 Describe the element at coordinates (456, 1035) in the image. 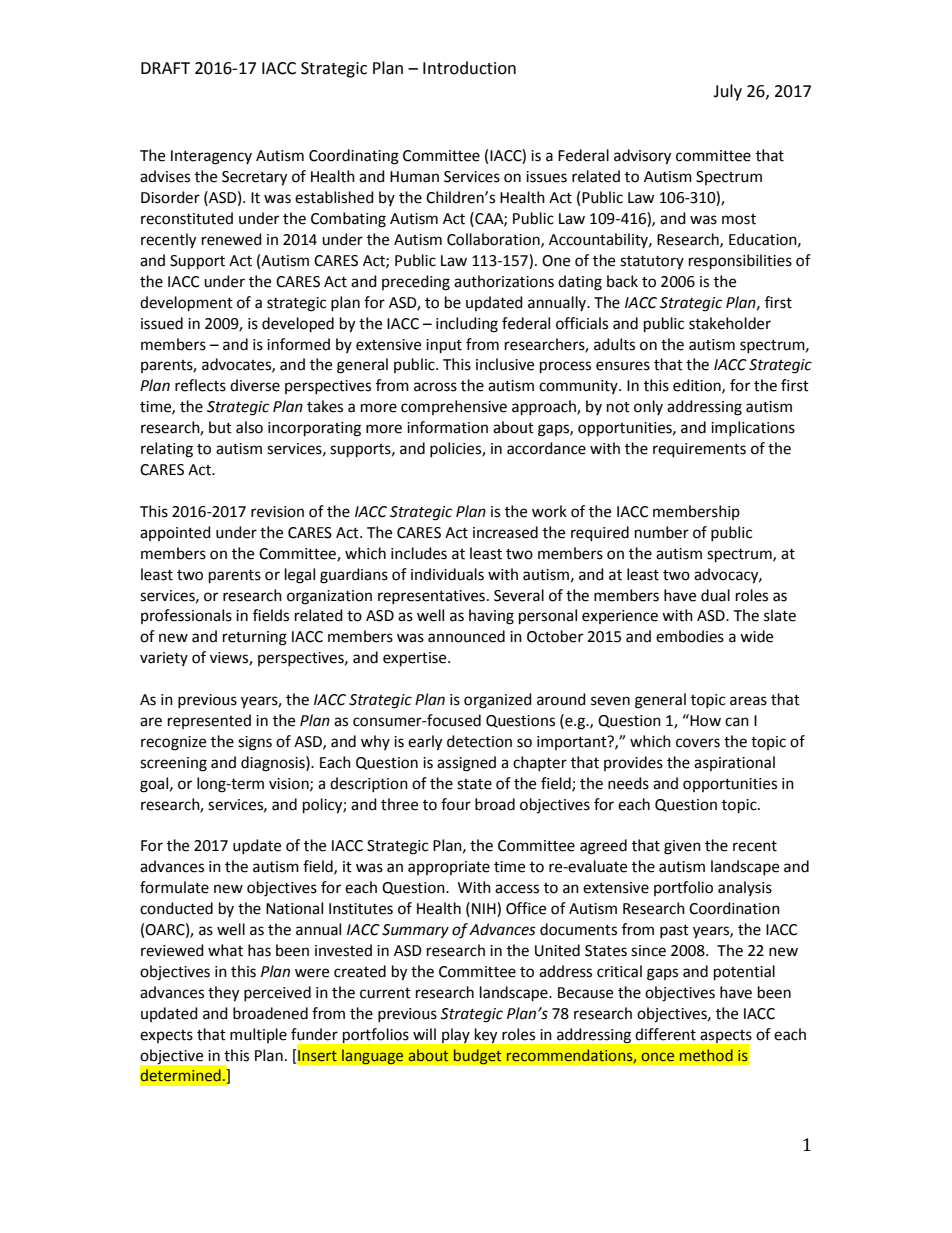

I see `play` at that location.
